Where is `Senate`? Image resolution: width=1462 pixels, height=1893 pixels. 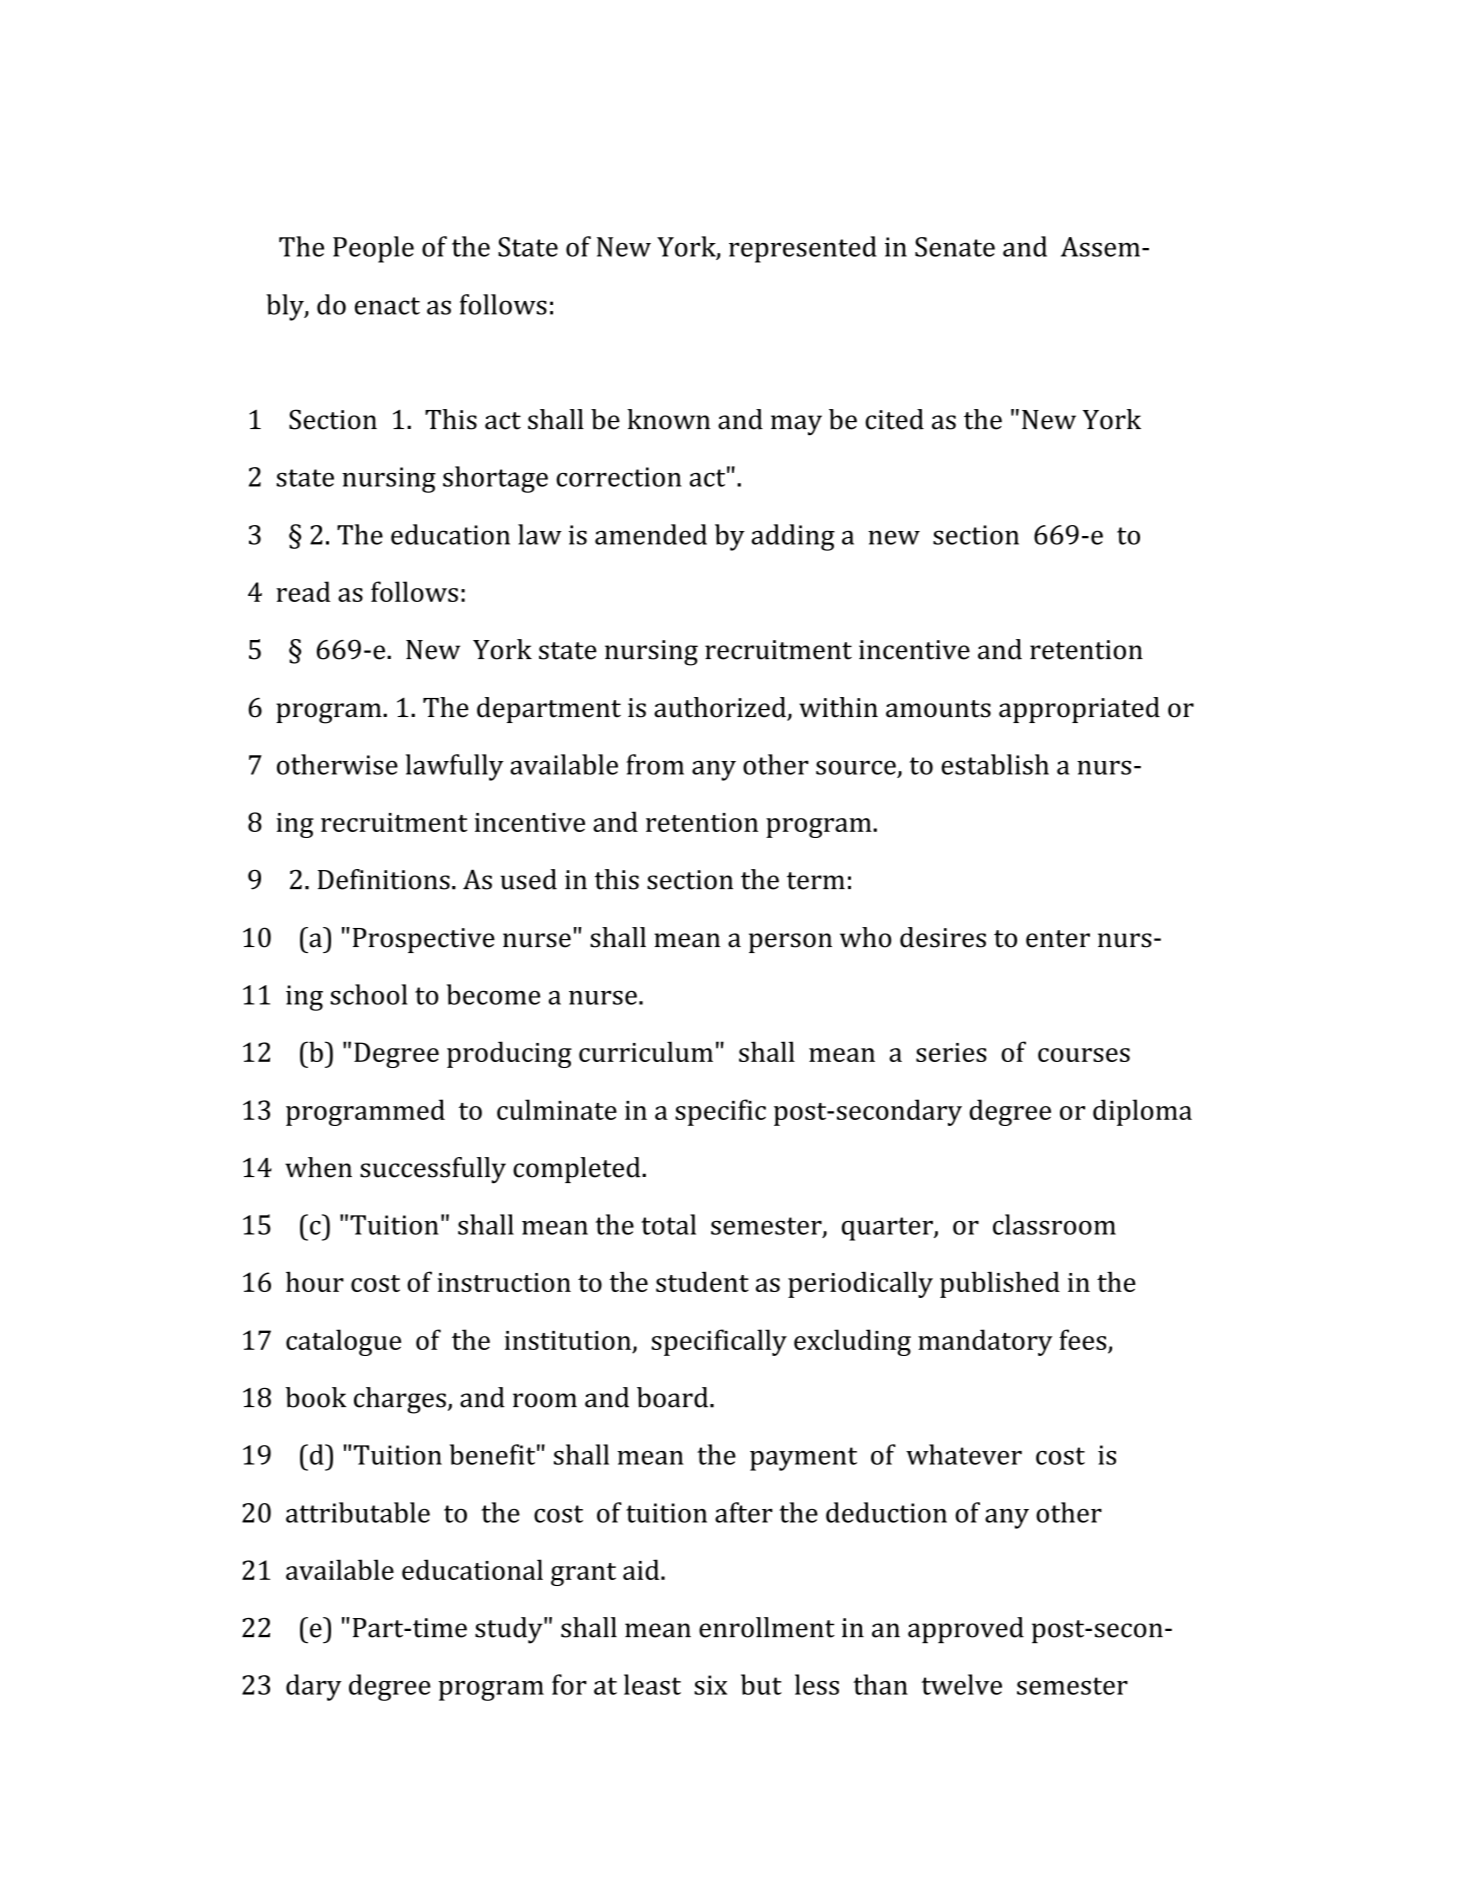
Senate is located at coordinates (955, 247).
